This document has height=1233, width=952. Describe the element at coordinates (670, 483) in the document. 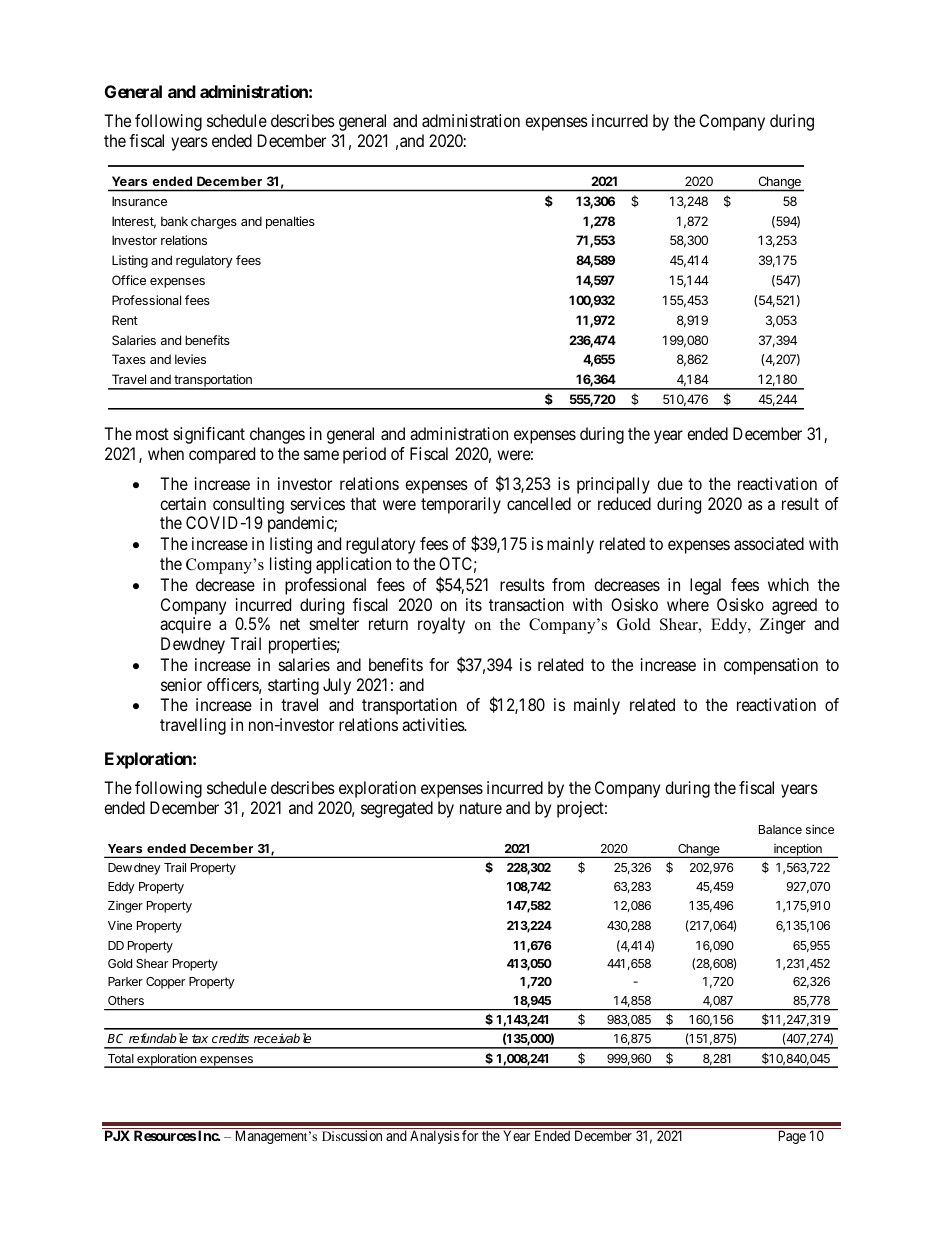

I see `due` at that location.
